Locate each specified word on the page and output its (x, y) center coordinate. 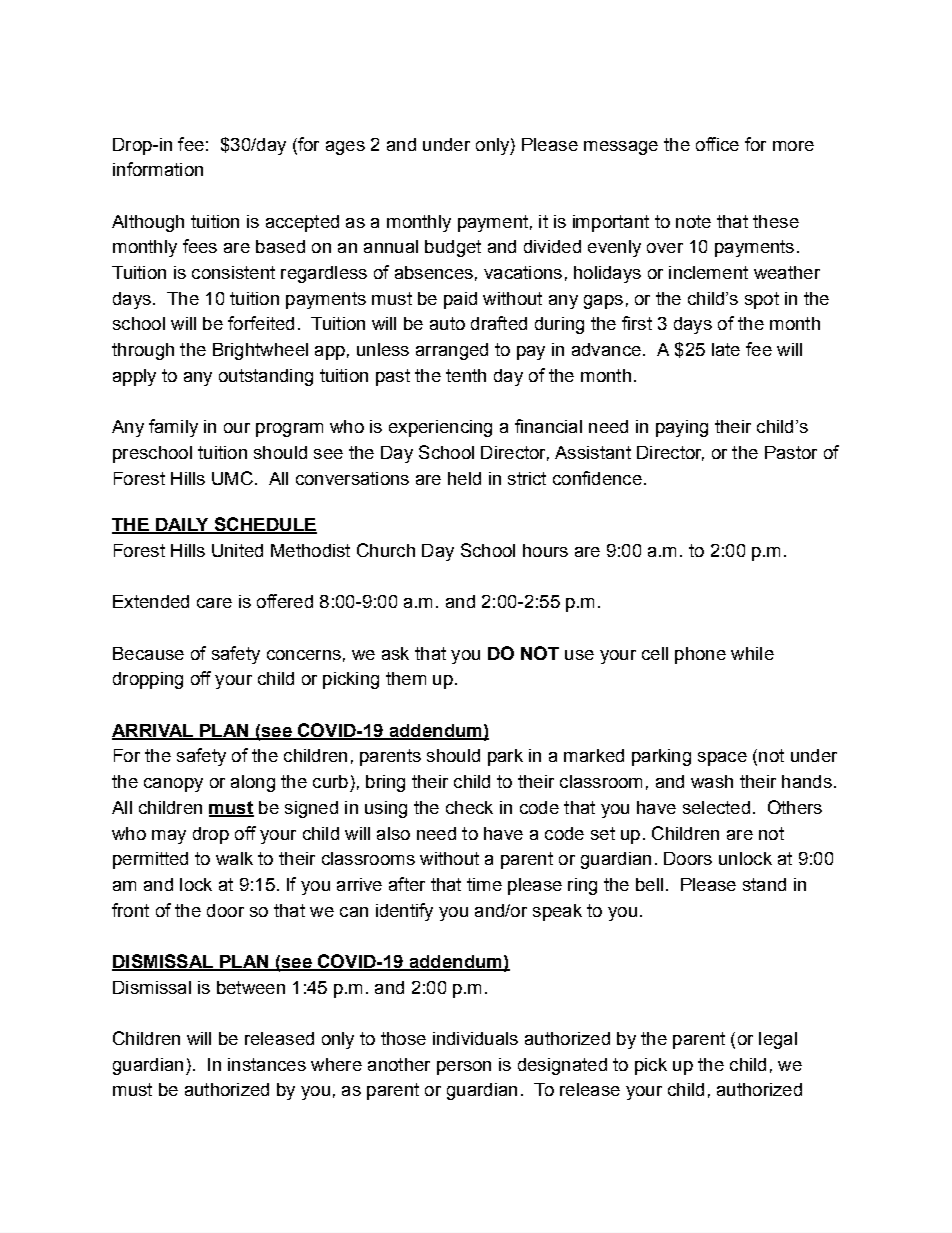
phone (700, 655)
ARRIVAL (153, 731)
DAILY (182, 526)
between (251, 987)
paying (682, 428)
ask (395, 653)
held (464, 478)
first (637, 323)
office (717, 144)
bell (649, 884)
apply (134, 377)
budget (453, 248)
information (158, 169)
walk (234, 858)
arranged (452, 351)
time (484, 884)
